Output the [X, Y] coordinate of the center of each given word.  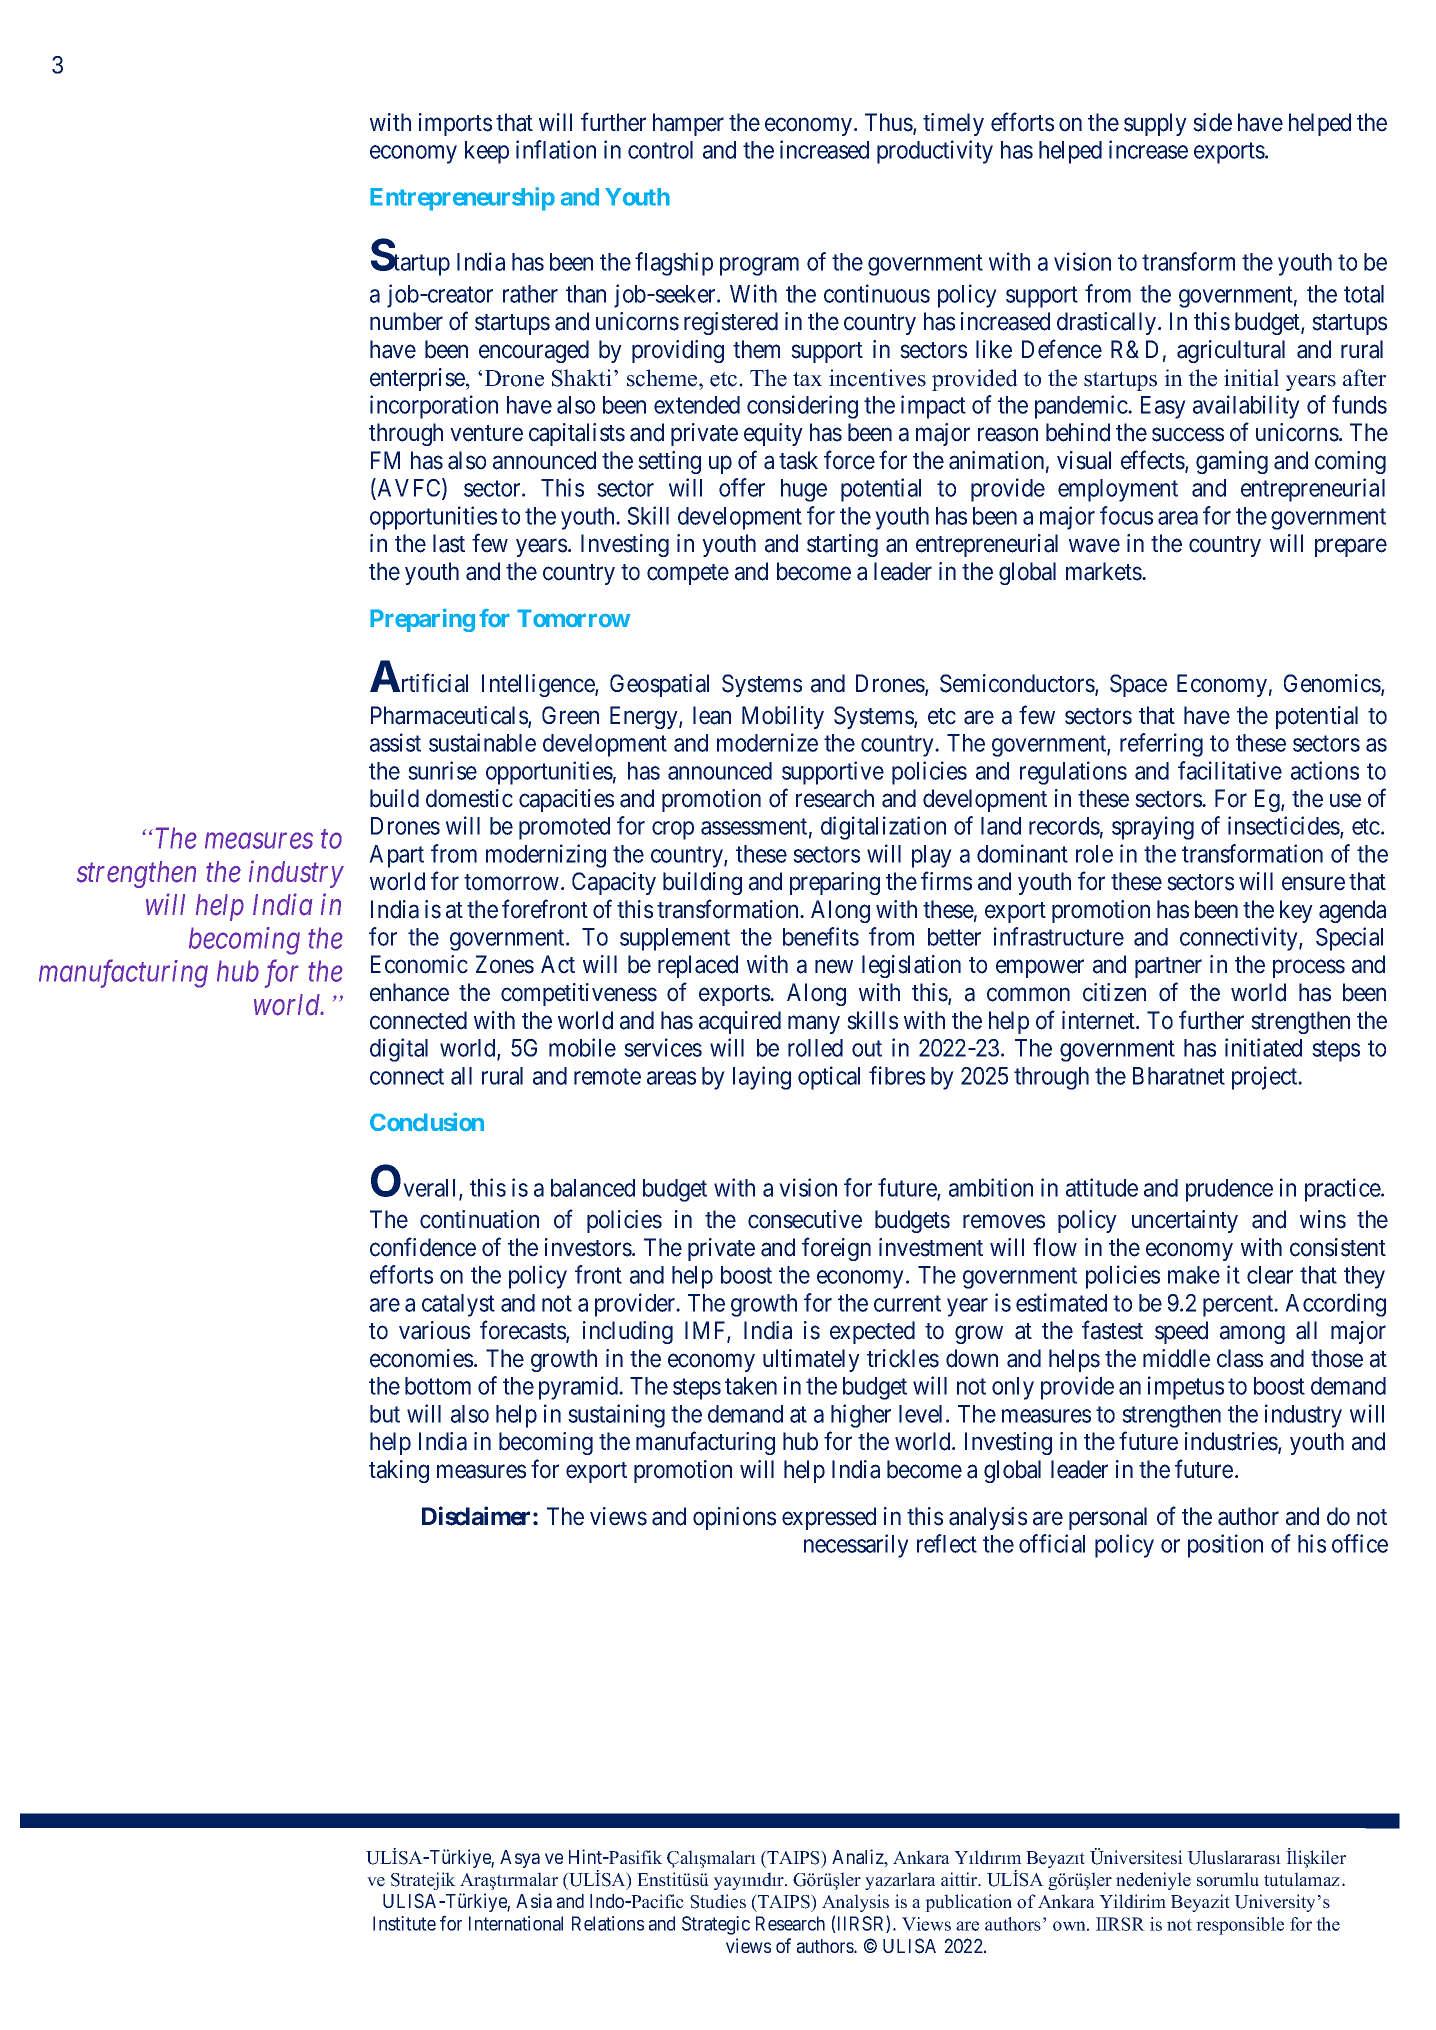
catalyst [458, 1305]
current [907, 1303]
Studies [718, 1901]
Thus [889, 123]
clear [1270, 1275]
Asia [534, 1901]
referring [1161, 745]
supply [1155, 124]
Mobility [783, 717]
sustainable [482, 742]
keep [487, 152]
